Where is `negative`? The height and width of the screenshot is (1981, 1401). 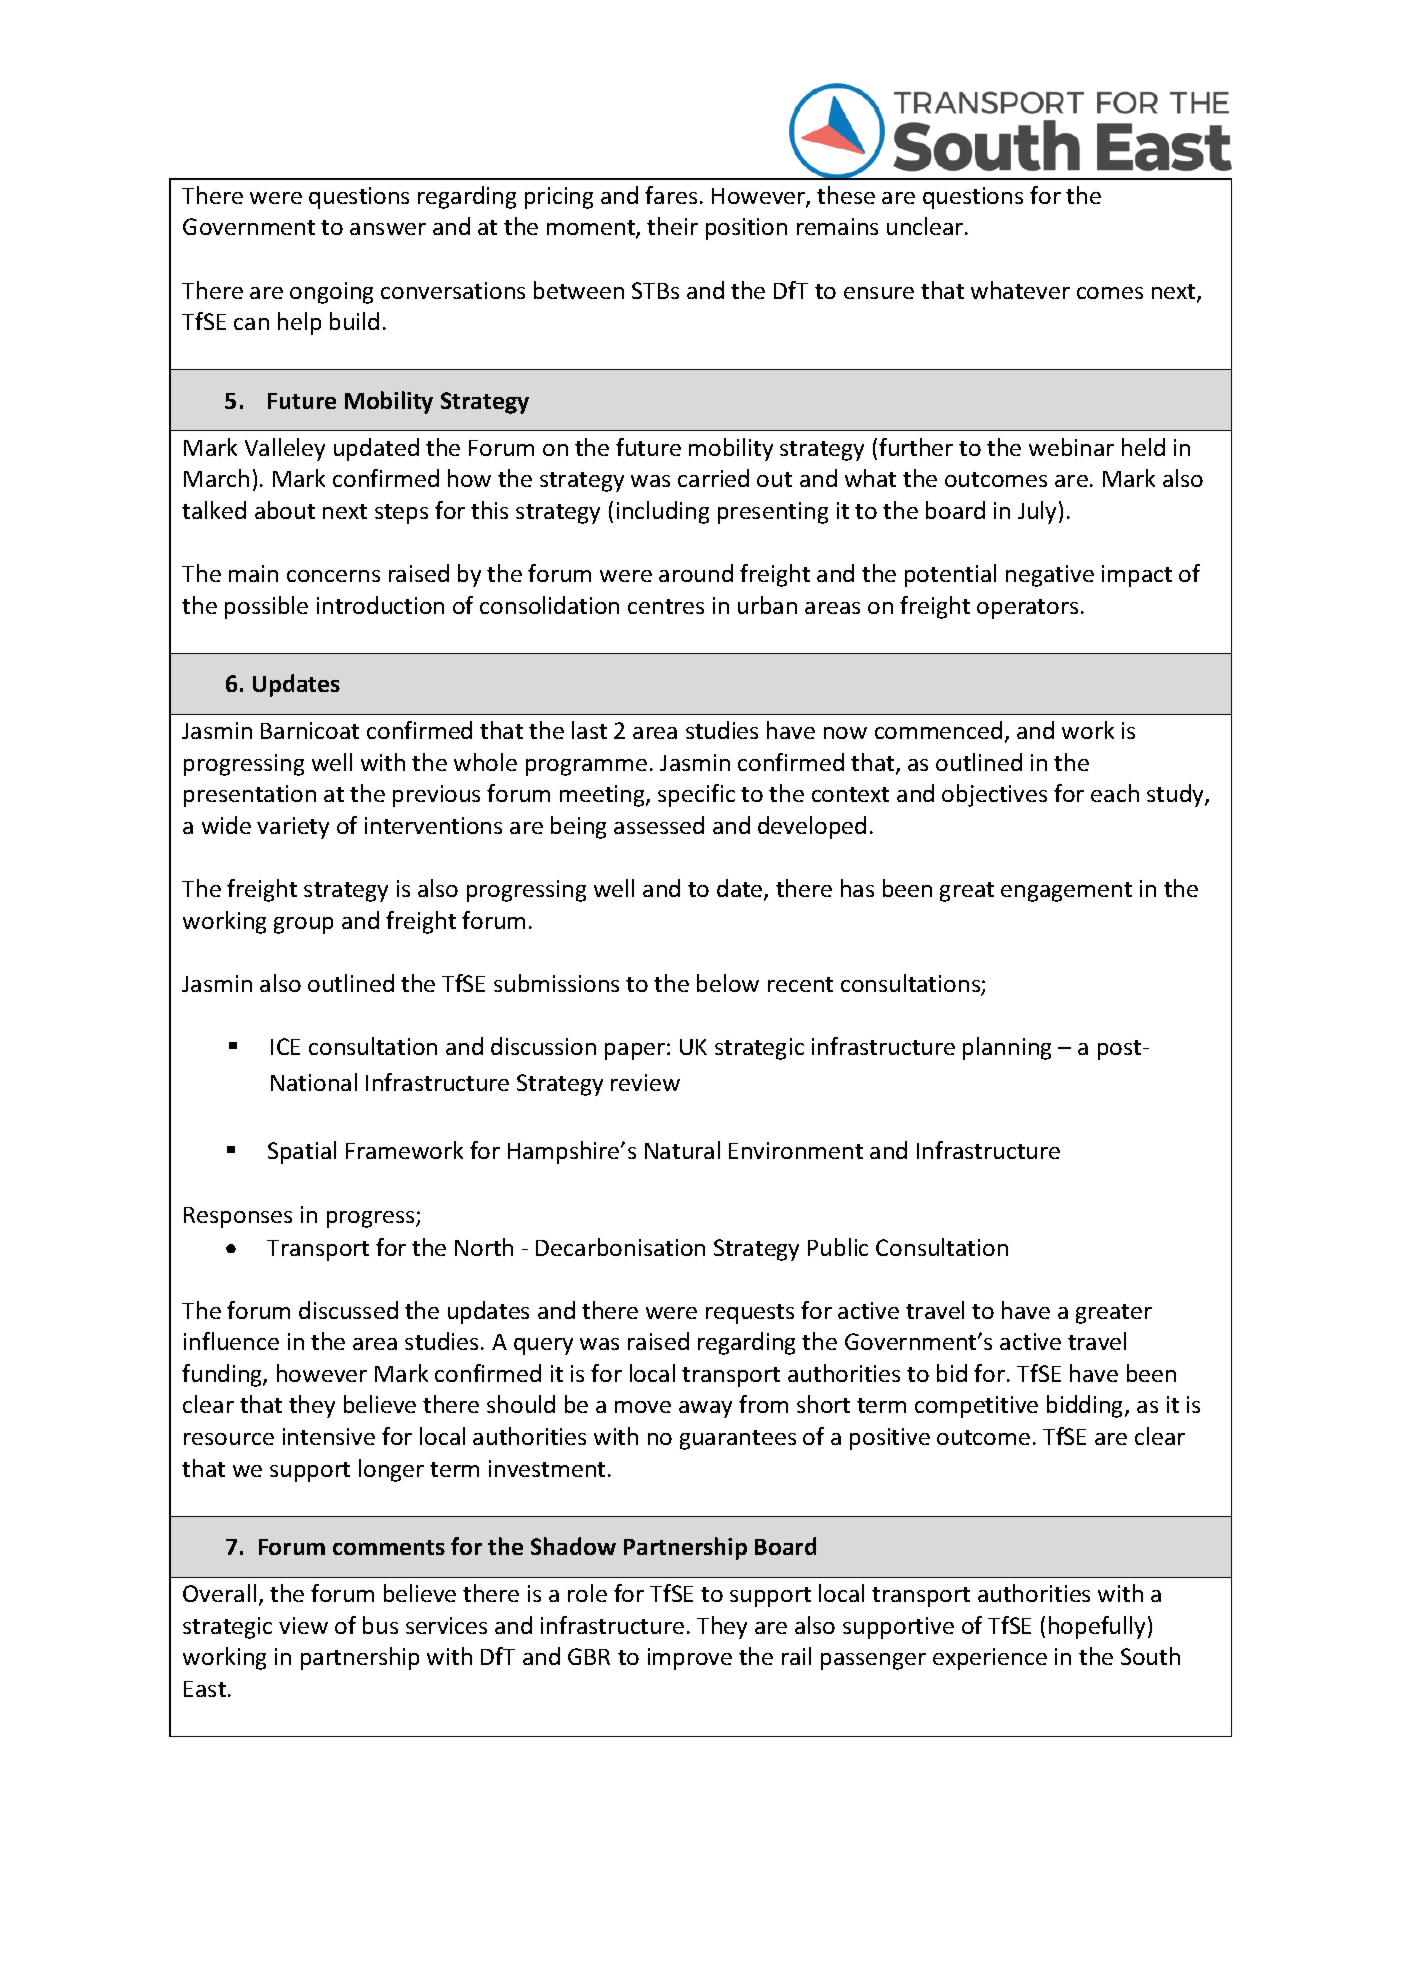 negative is located at coordinates (1050, 576).
